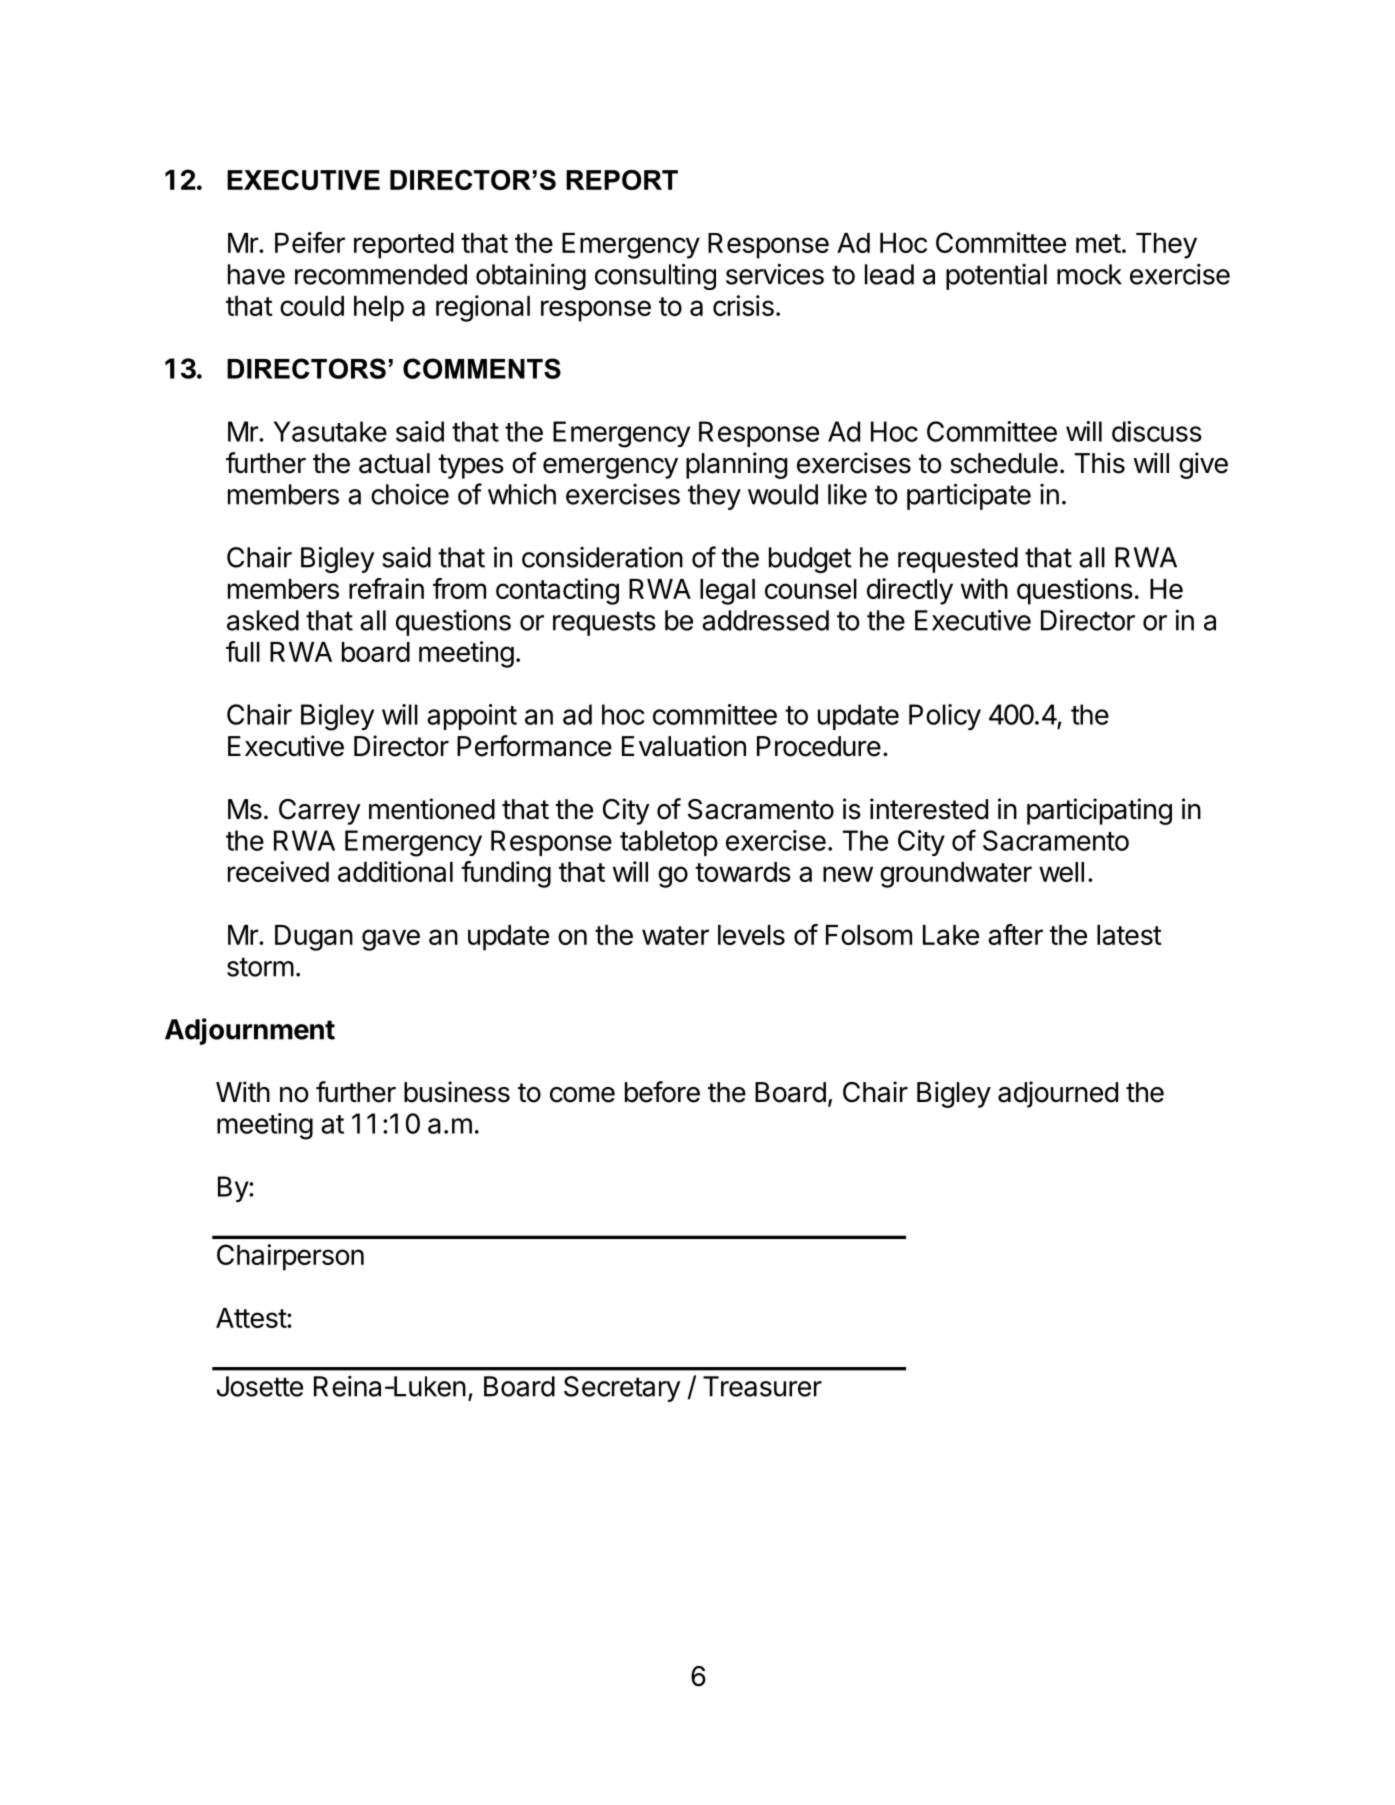 This image has height=1805, width=1395. Describe the element at coordinates (381, 274) in the image. I see `recommended` at that location.
